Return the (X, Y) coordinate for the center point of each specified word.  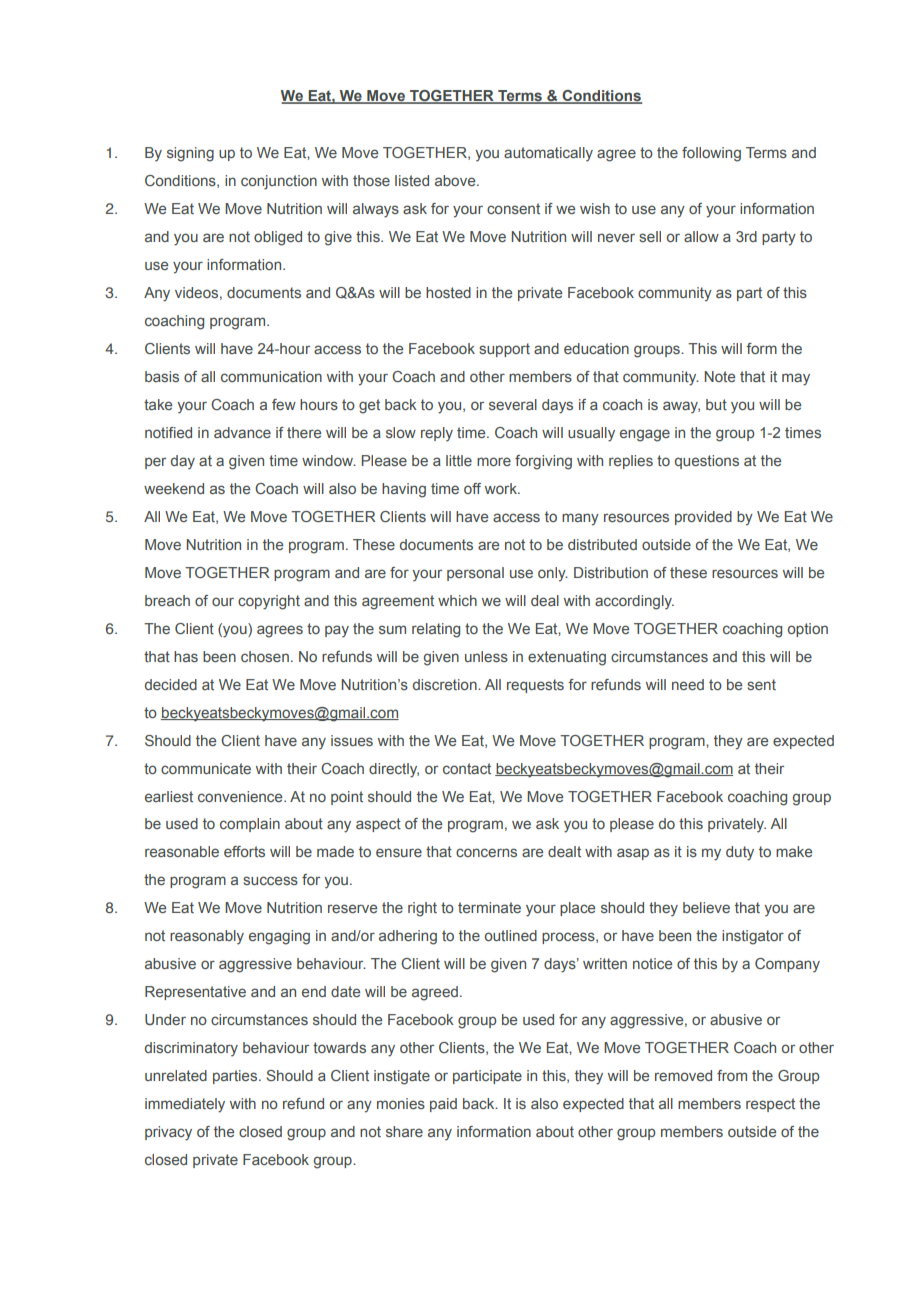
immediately (185, 1105)
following (711, 154)
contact (467, 768)
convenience (241, 796)
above (456, 180)
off (472, 488)
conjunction (279, 182)
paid (443, 1105)
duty (740, 853)
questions (707, 462)
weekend (174, 488)
